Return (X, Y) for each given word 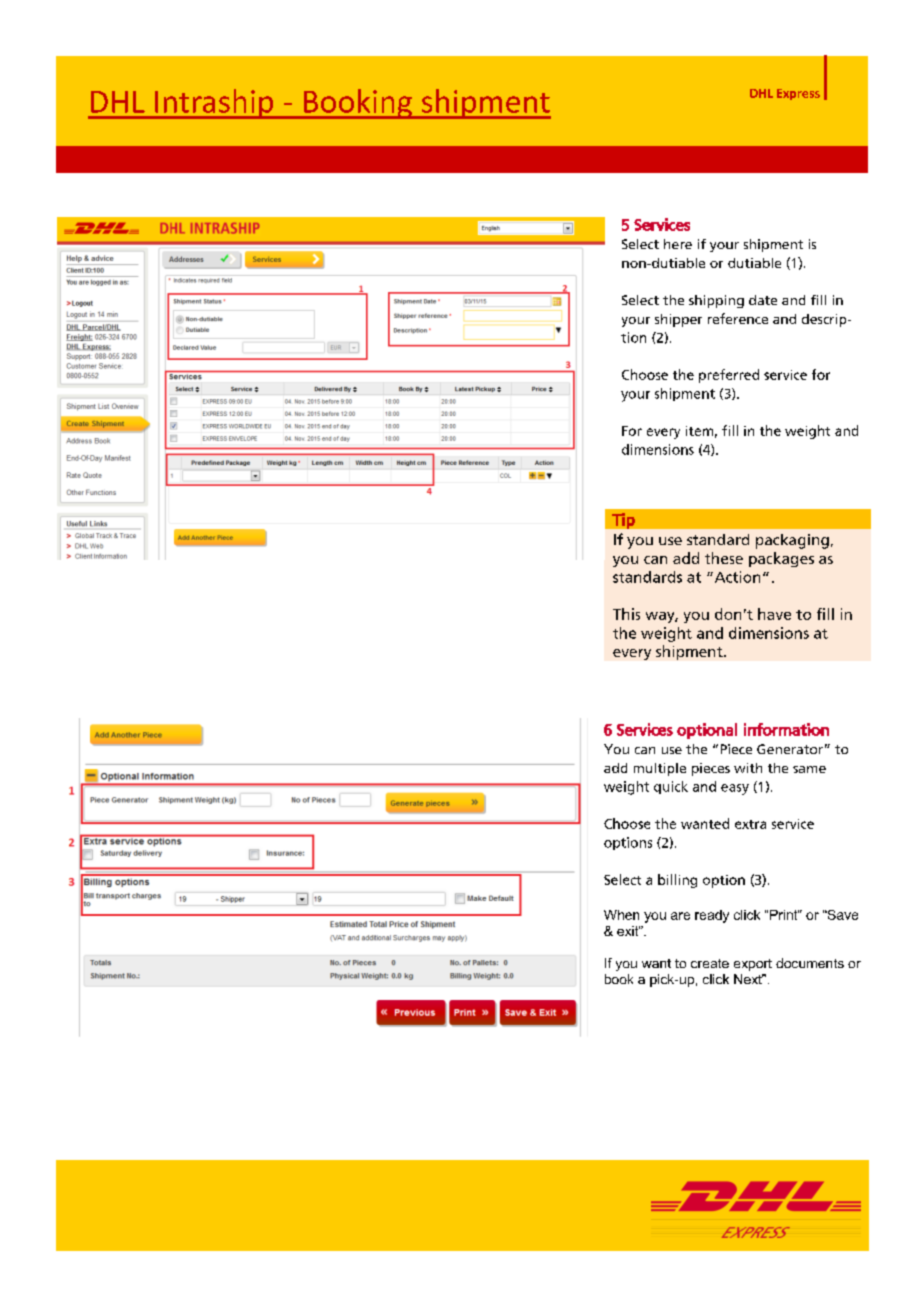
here (678, 244)
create (710, 963)
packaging (792, 541)
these (724, 558)
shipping (716, 301)
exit (628, 931)
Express (798, 94)
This (626, 614)
